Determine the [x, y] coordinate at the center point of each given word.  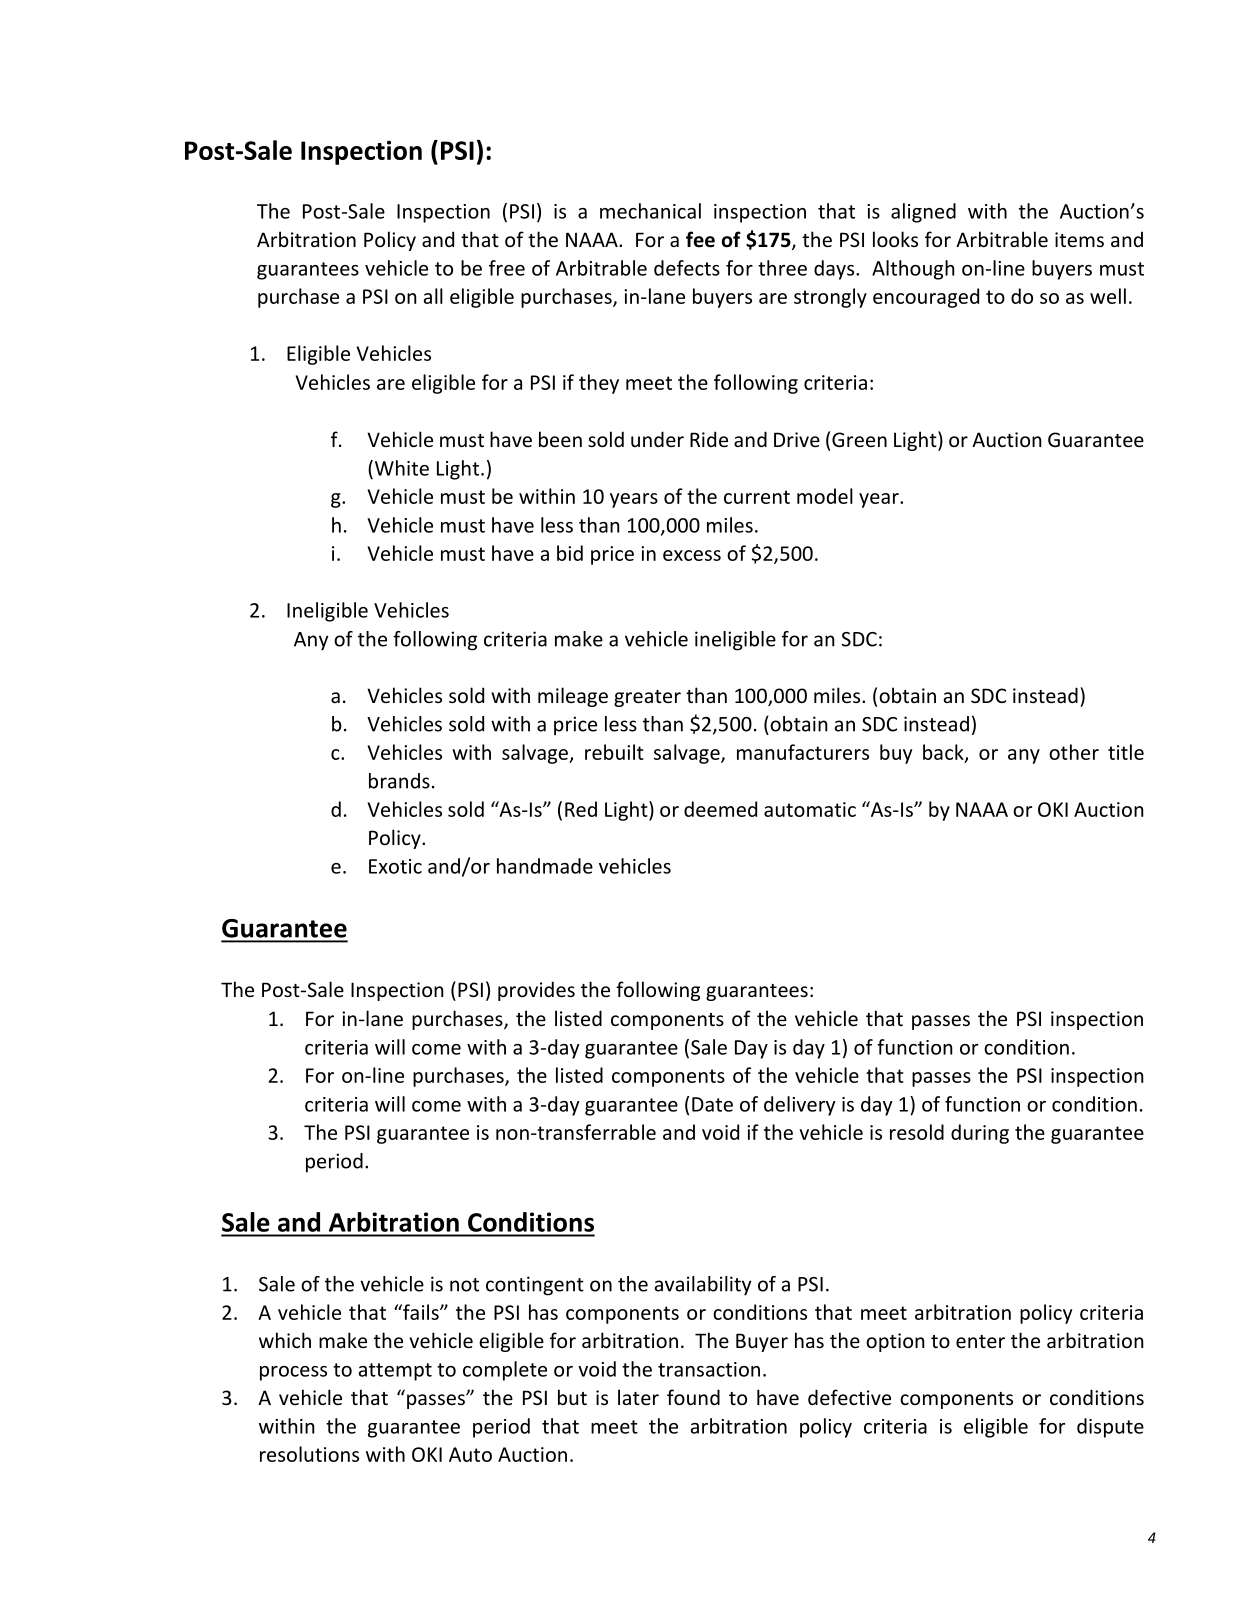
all [433, 296]
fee [700, 239]
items [1079, 239]
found [693, 1397]
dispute [1110, 1428]
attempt [395, 1372]
